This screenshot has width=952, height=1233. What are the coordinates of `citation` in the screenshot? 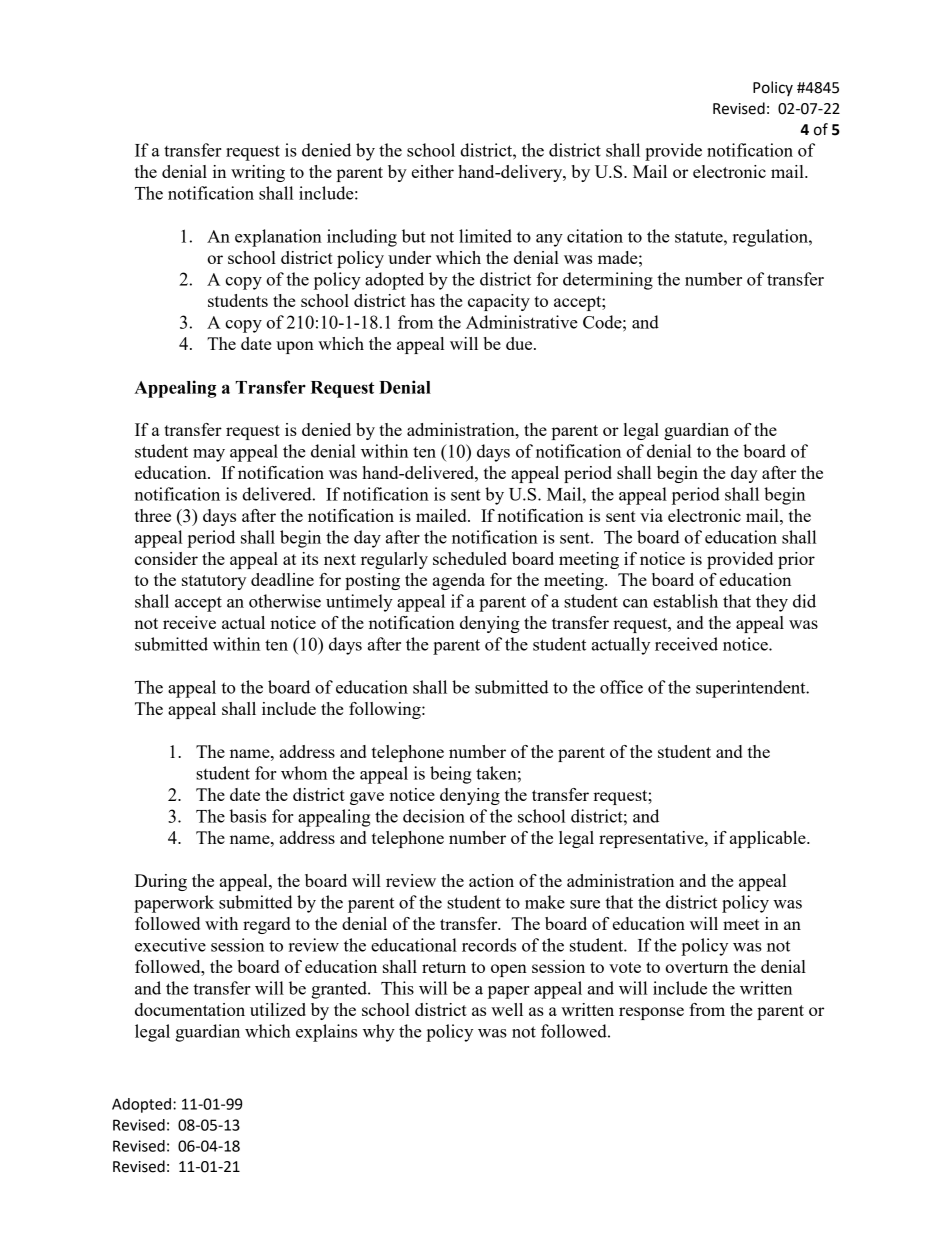 It's located at (595, 236).
